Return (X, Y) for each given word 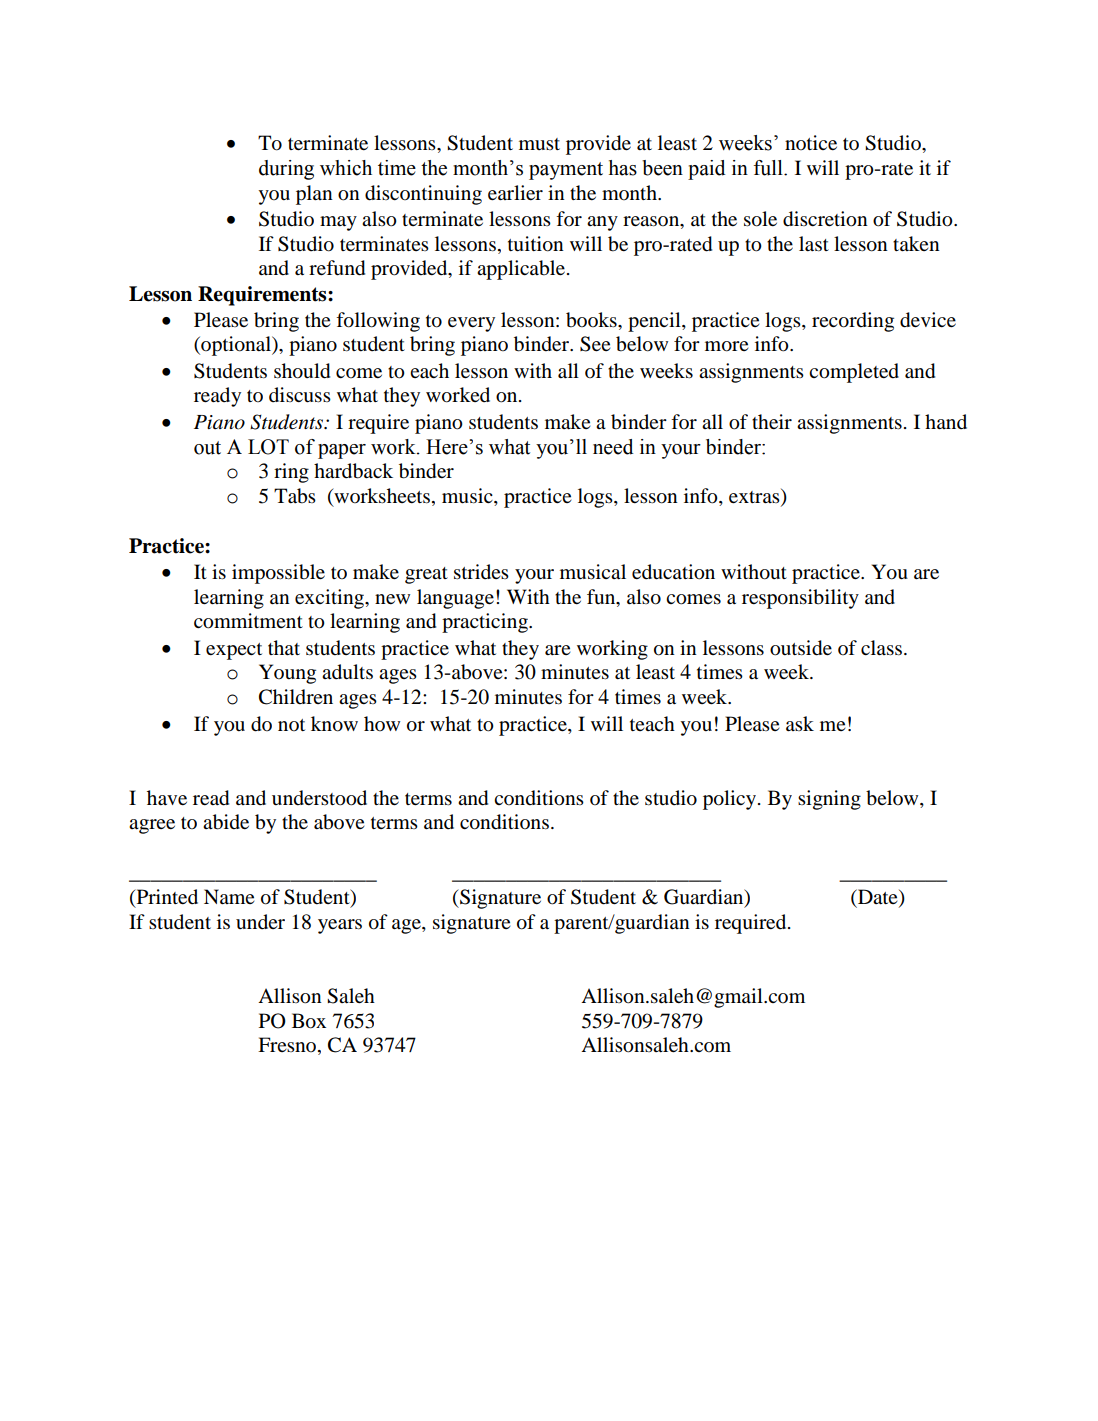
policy (731, 800)
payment (566, 171)
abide (226, 822)
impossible (278, 574)
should (302, 371)
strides (481, 572)
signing (829, 800)
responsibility (800, 599)
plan (314, 195)
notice (811, 142)
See (595, 344)
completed (854, 373)
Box (309, 1021)
